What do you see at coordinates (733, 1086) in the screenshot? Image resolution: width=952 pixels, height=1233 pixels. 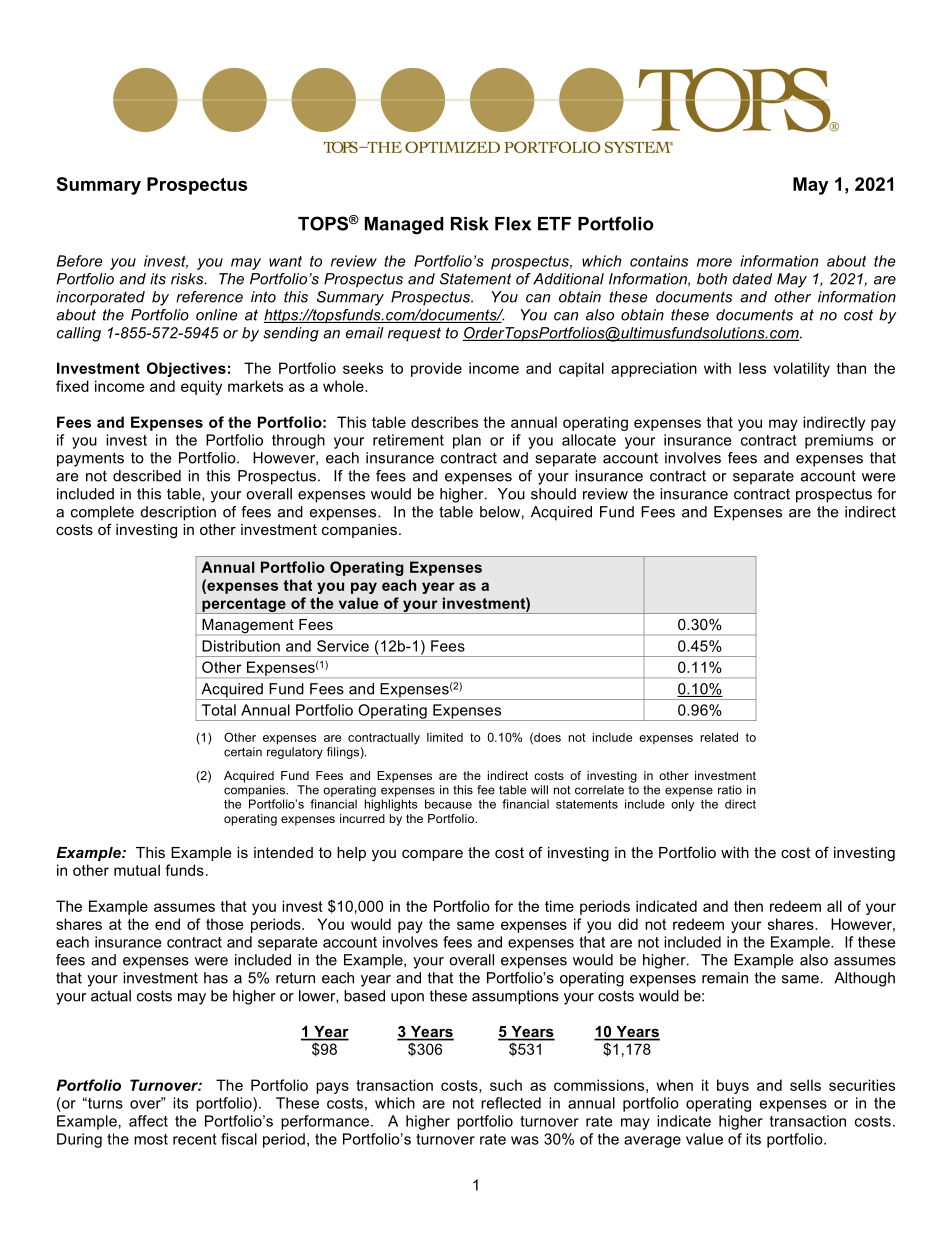 I see `buys` at bounding box center [733, 1086].
